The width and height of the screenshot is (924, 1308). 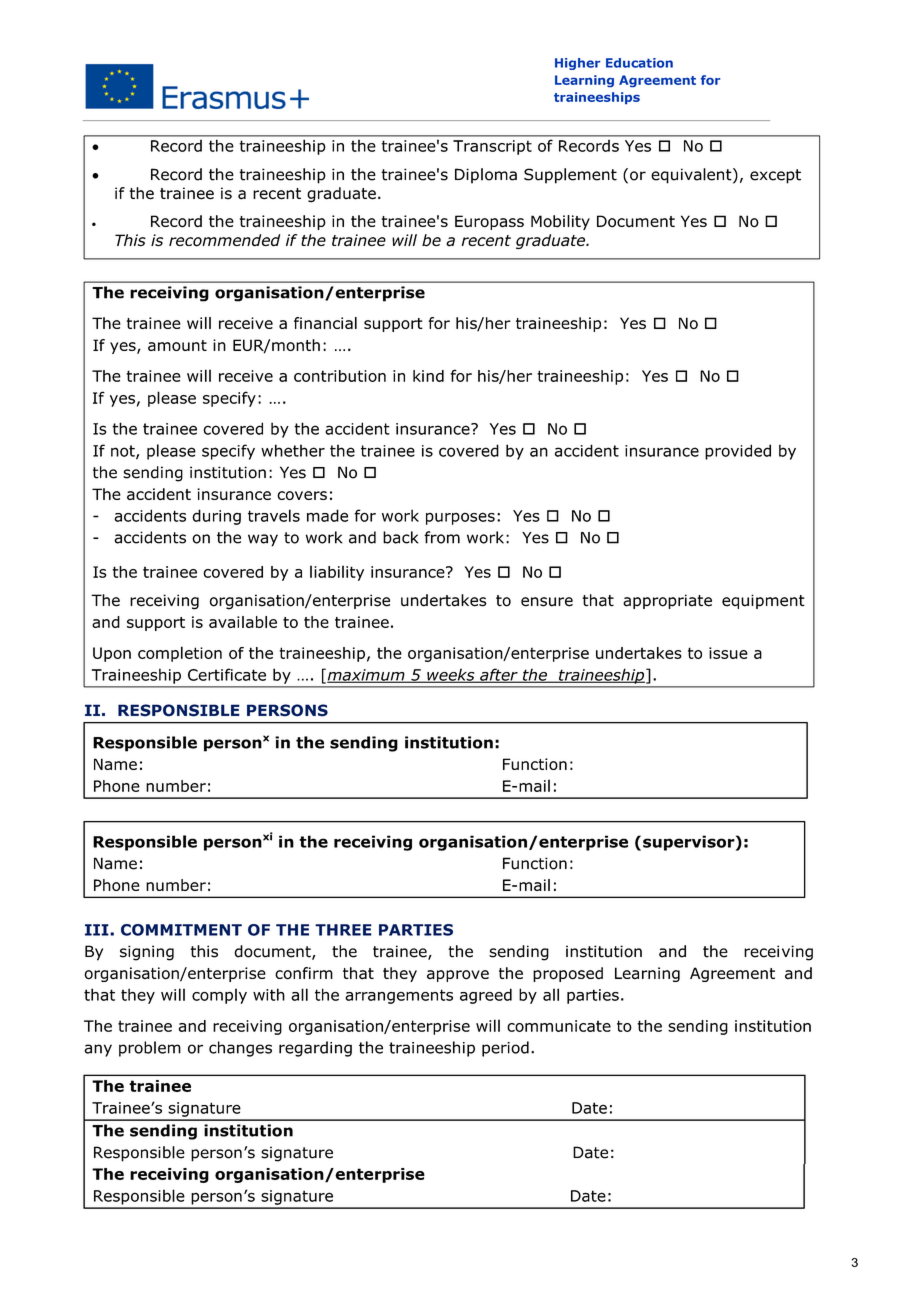 I want to click on problem, so click(x=150, y=1049).
